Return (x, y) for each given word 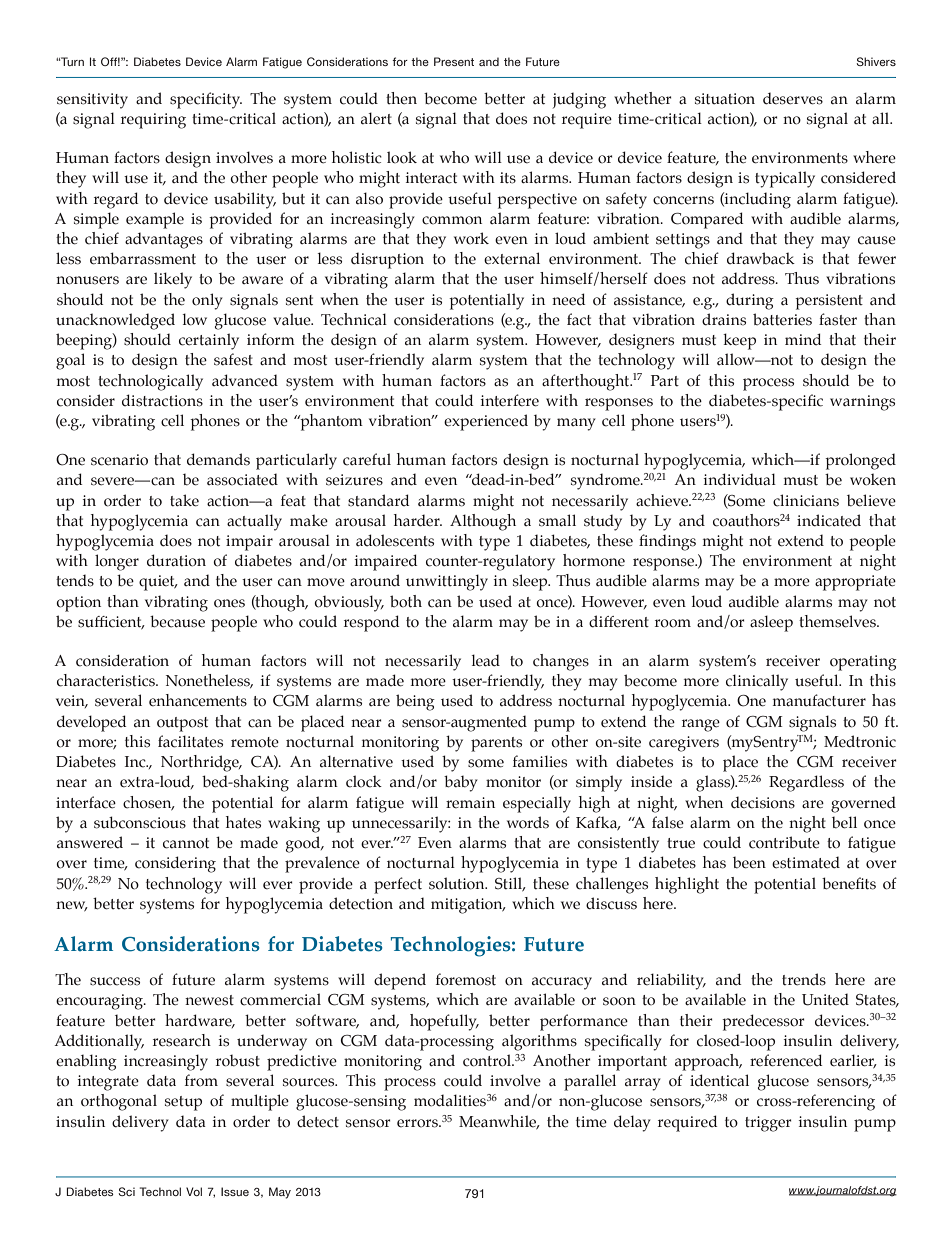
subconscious (140, 822)
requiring (153, 121)
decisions (763, 802)
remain (470, 803)
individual (740, 479)
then (401, 98)
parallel (590, 1082)
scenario (119, 460)
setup (183, 1103)
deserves (793, 98)
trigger (768, 1124)
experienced (486, 422)
